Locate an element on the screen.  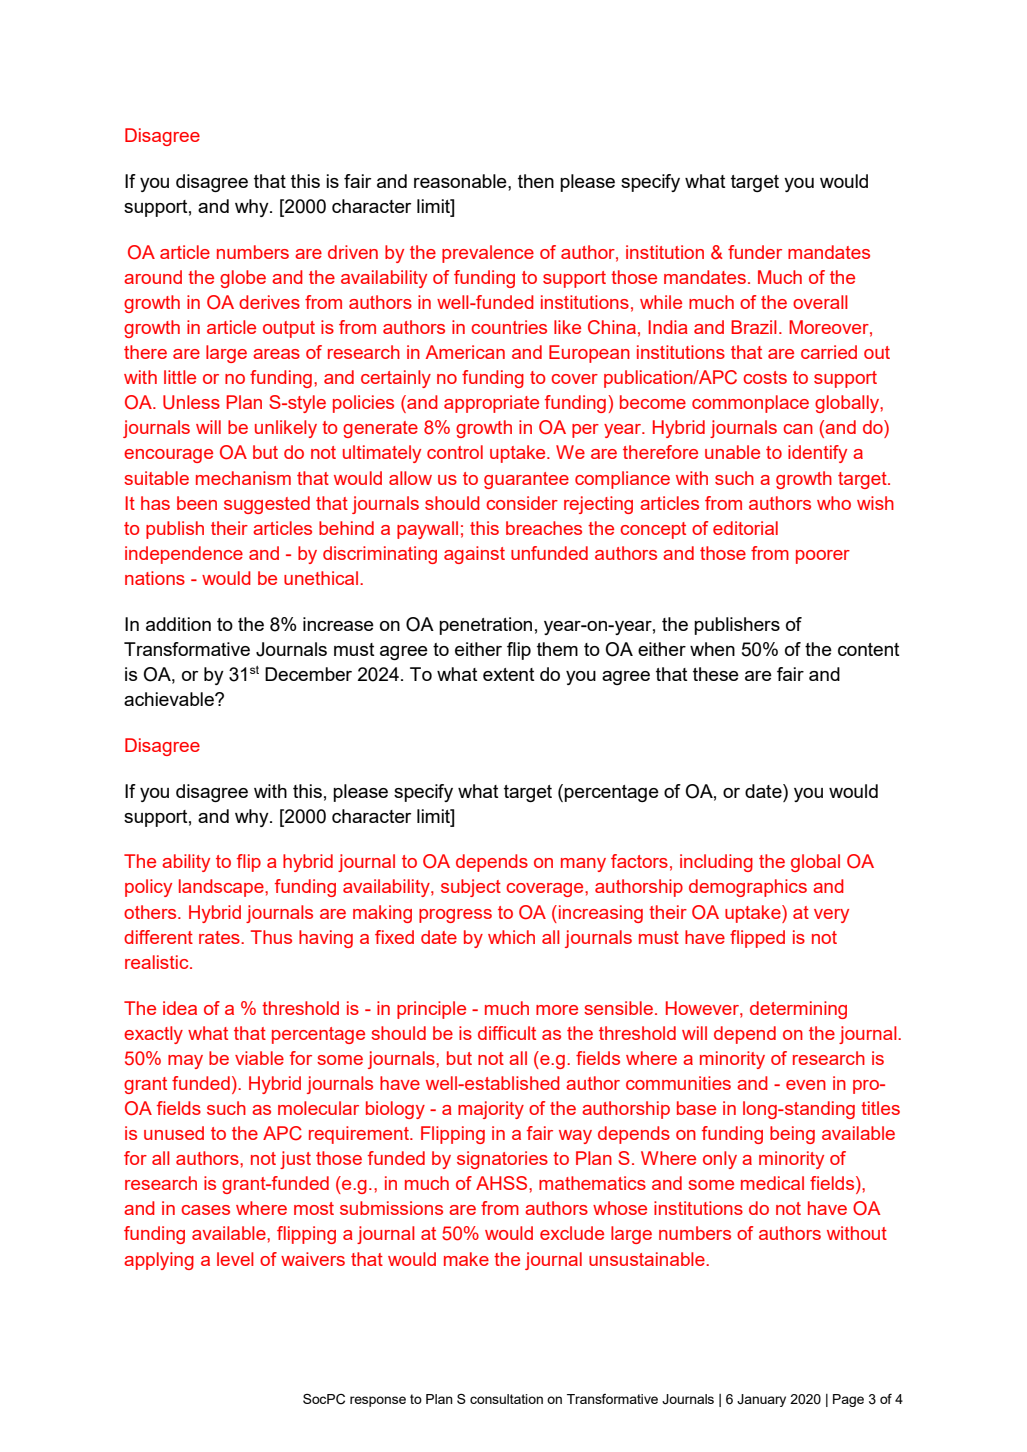
then is located at coordinates (536, 181).
